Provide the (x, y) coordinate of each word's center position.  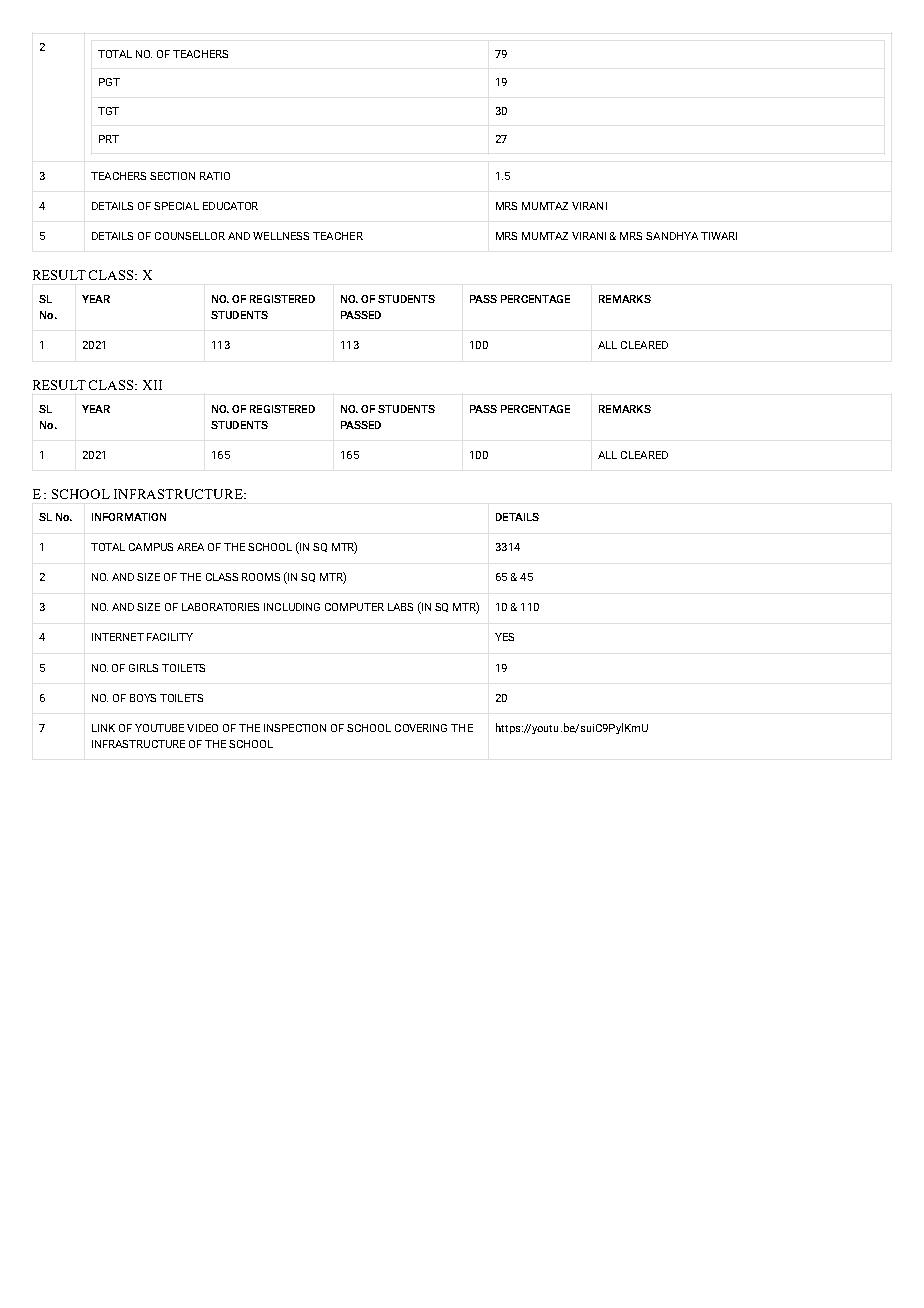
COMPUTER (354, 607)
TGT (108, 111)
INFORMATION (129, 517)
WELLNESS (281, 236)
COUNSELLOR (190, 236)
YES (504, 637)
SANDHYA (672, 236)
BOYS (143, 698)
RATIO (215, 176)
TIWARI (719, 236)
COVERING (421, 728)
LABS (400, 607)
